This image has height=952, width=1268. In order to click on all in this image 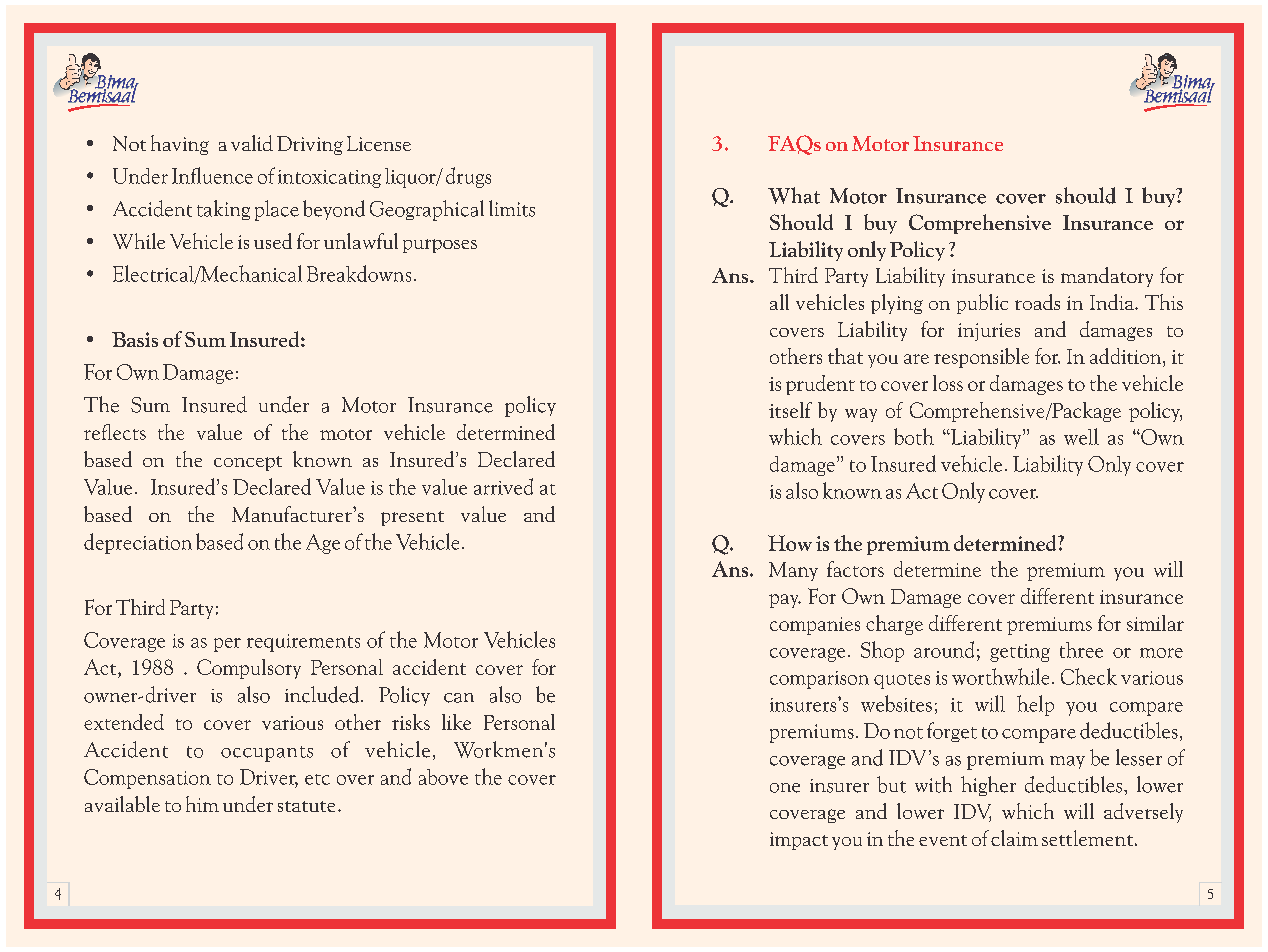, I will do `click(779, 302)`.
